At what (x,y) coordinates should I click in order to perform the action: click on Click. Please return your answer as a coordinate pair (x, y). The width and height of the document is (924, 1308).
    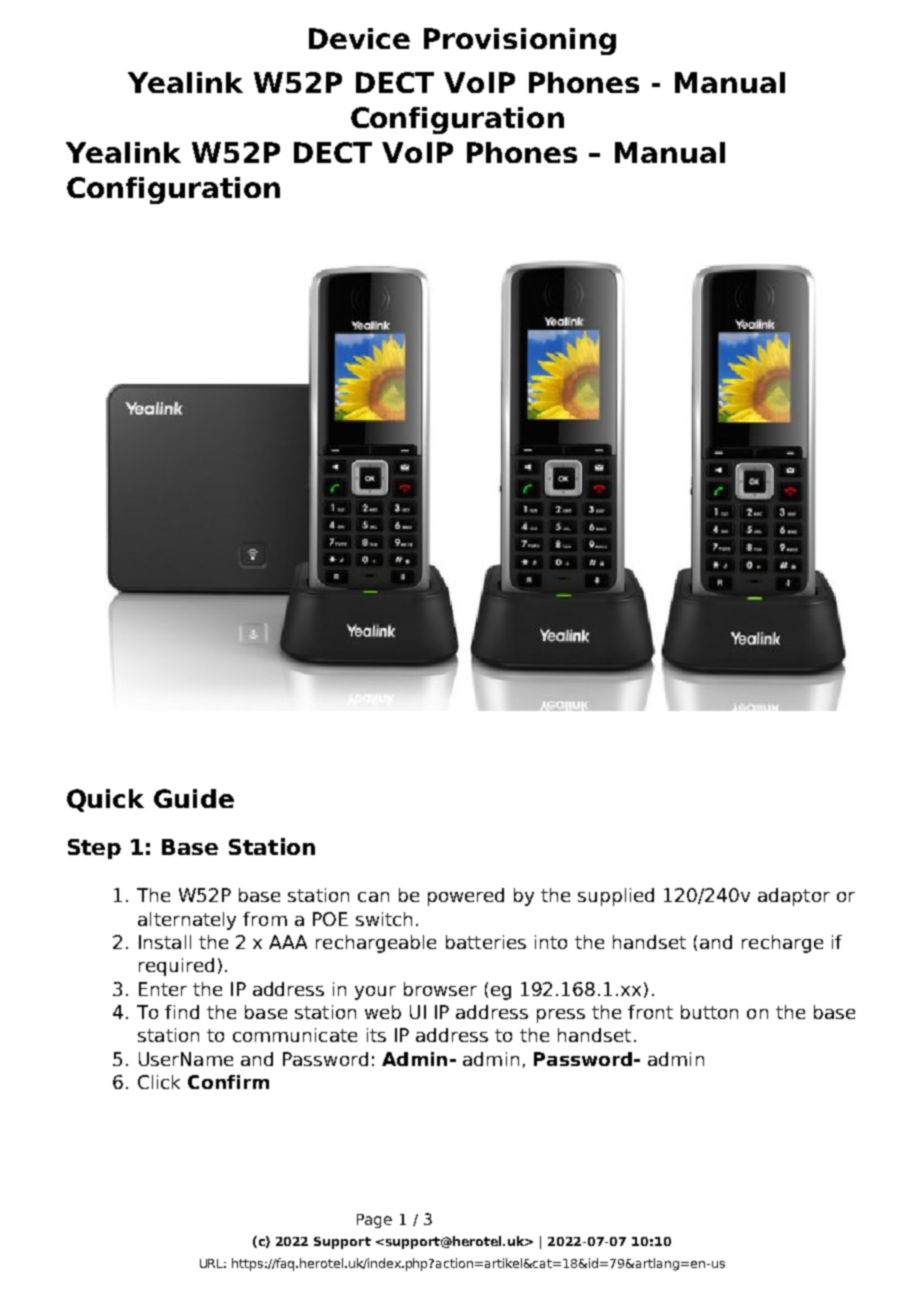
    Looking at the image, I should click on (159, 1082).
